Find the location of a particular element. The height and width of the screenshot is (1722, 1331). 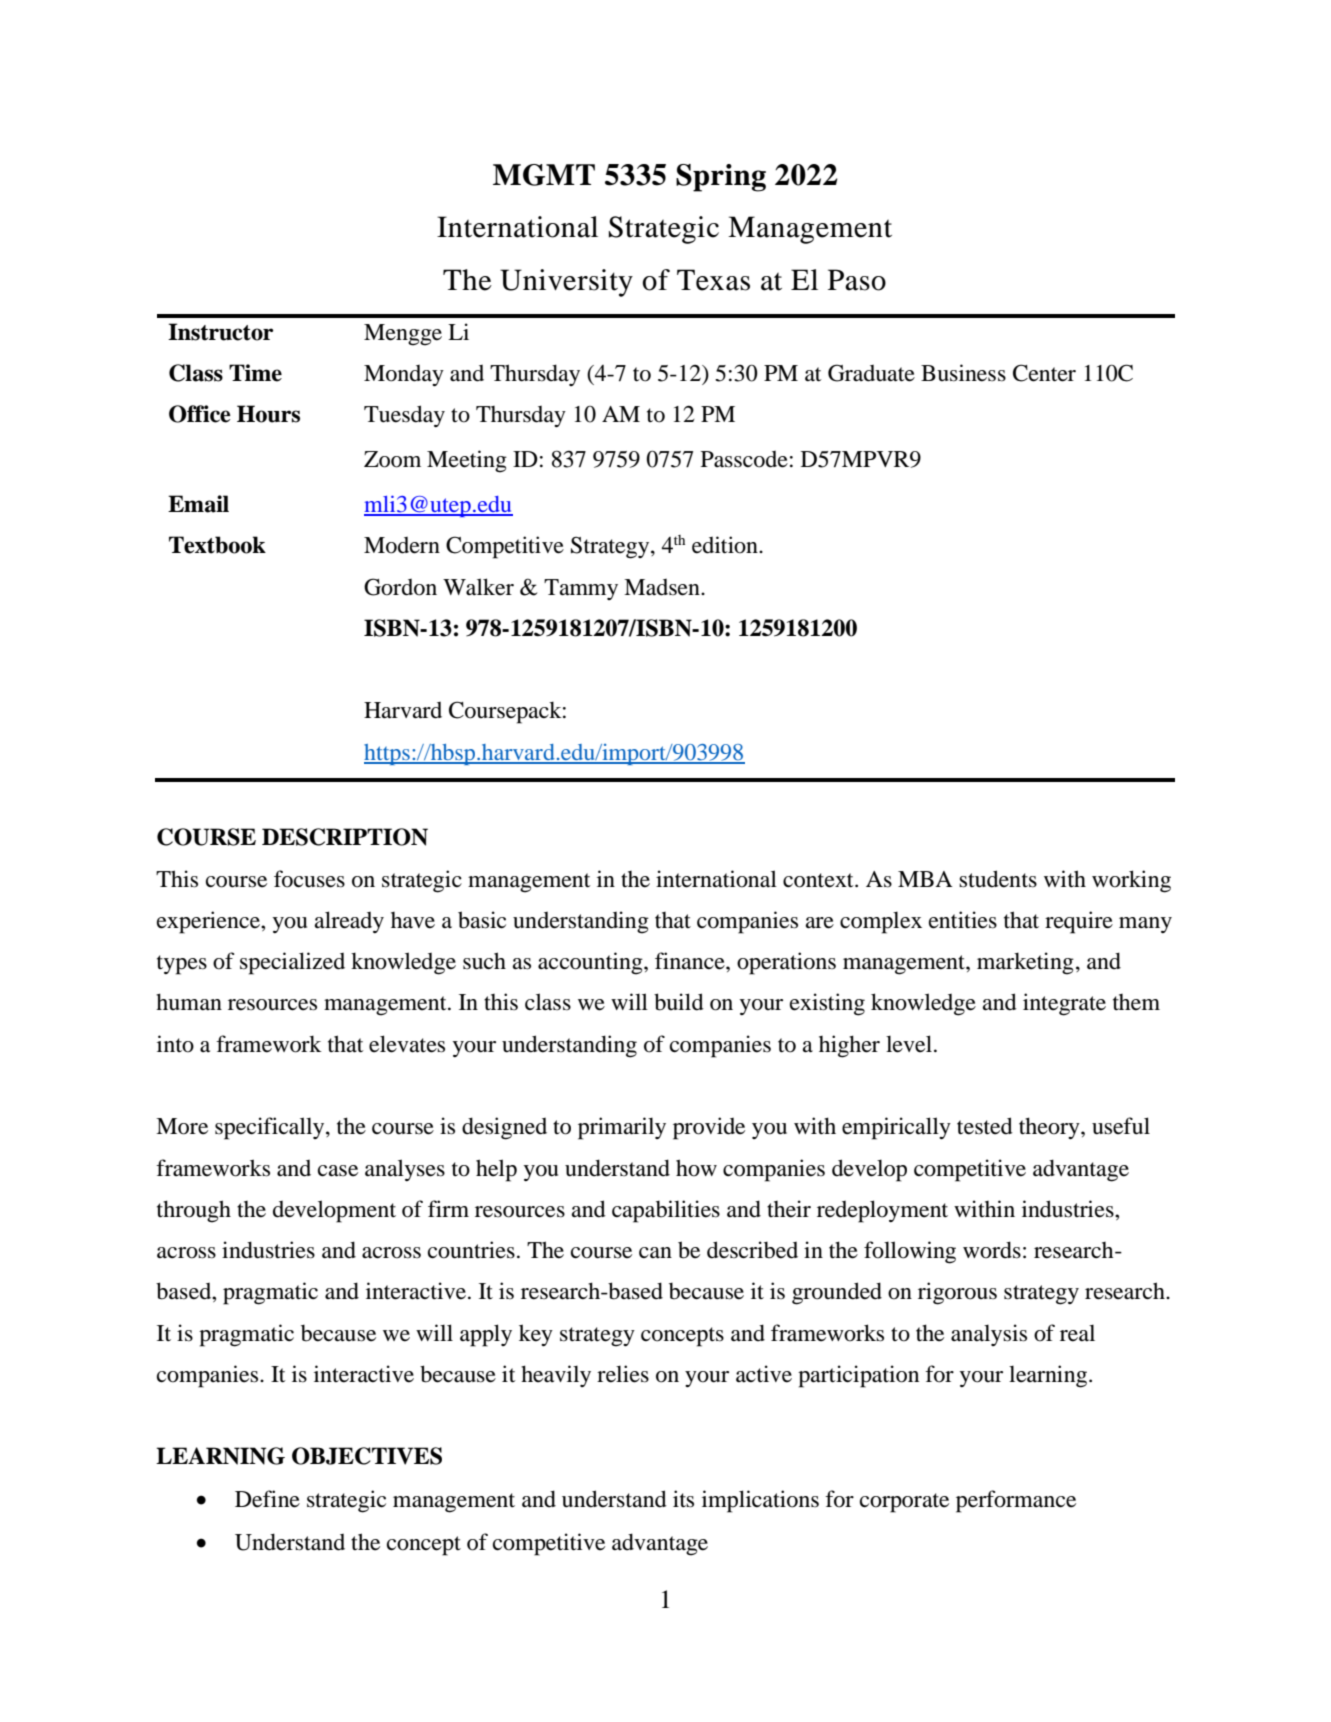

Define is located at coordinates (267, 1499).
